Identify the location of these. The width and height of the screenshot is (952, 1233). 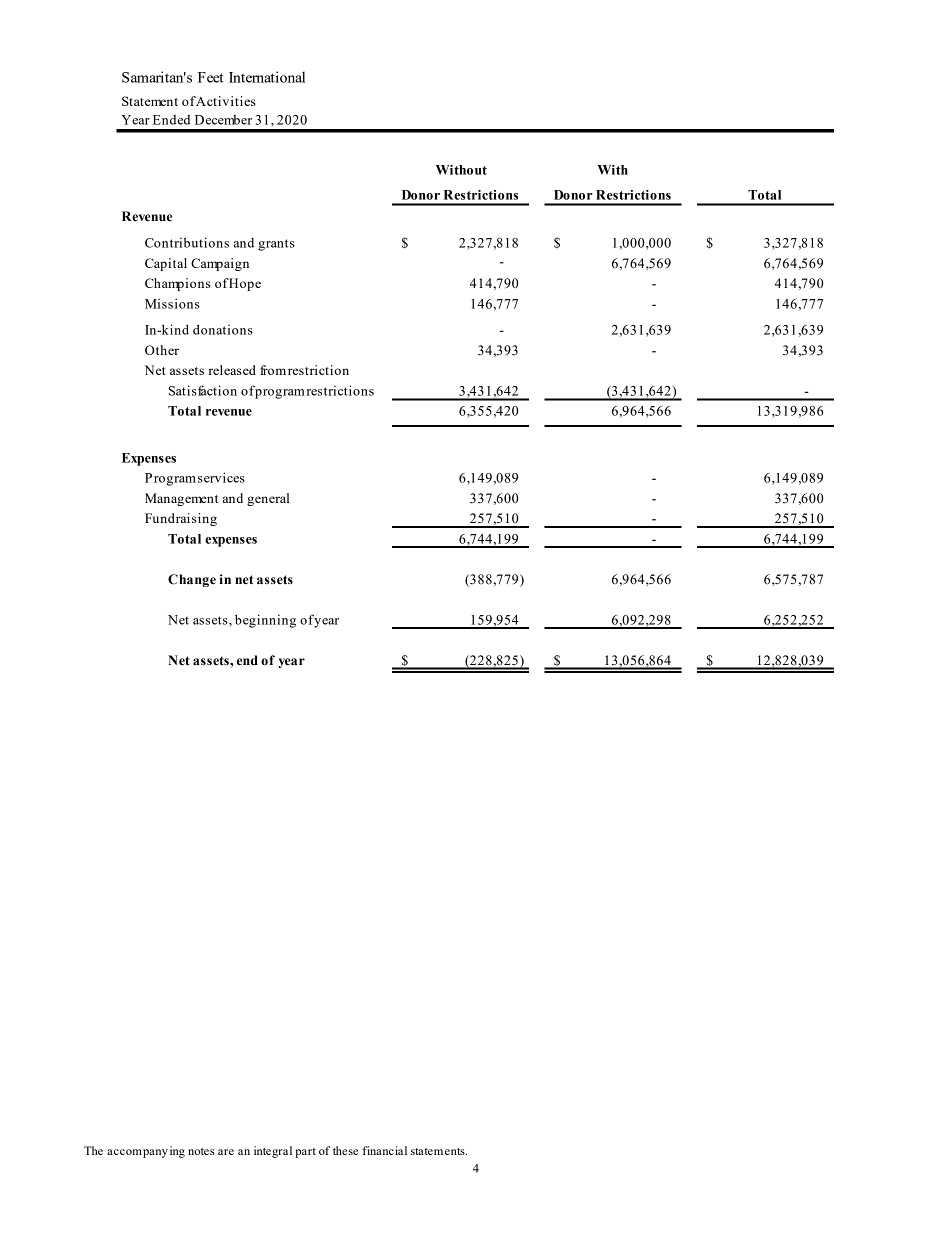
(345, 1150).
